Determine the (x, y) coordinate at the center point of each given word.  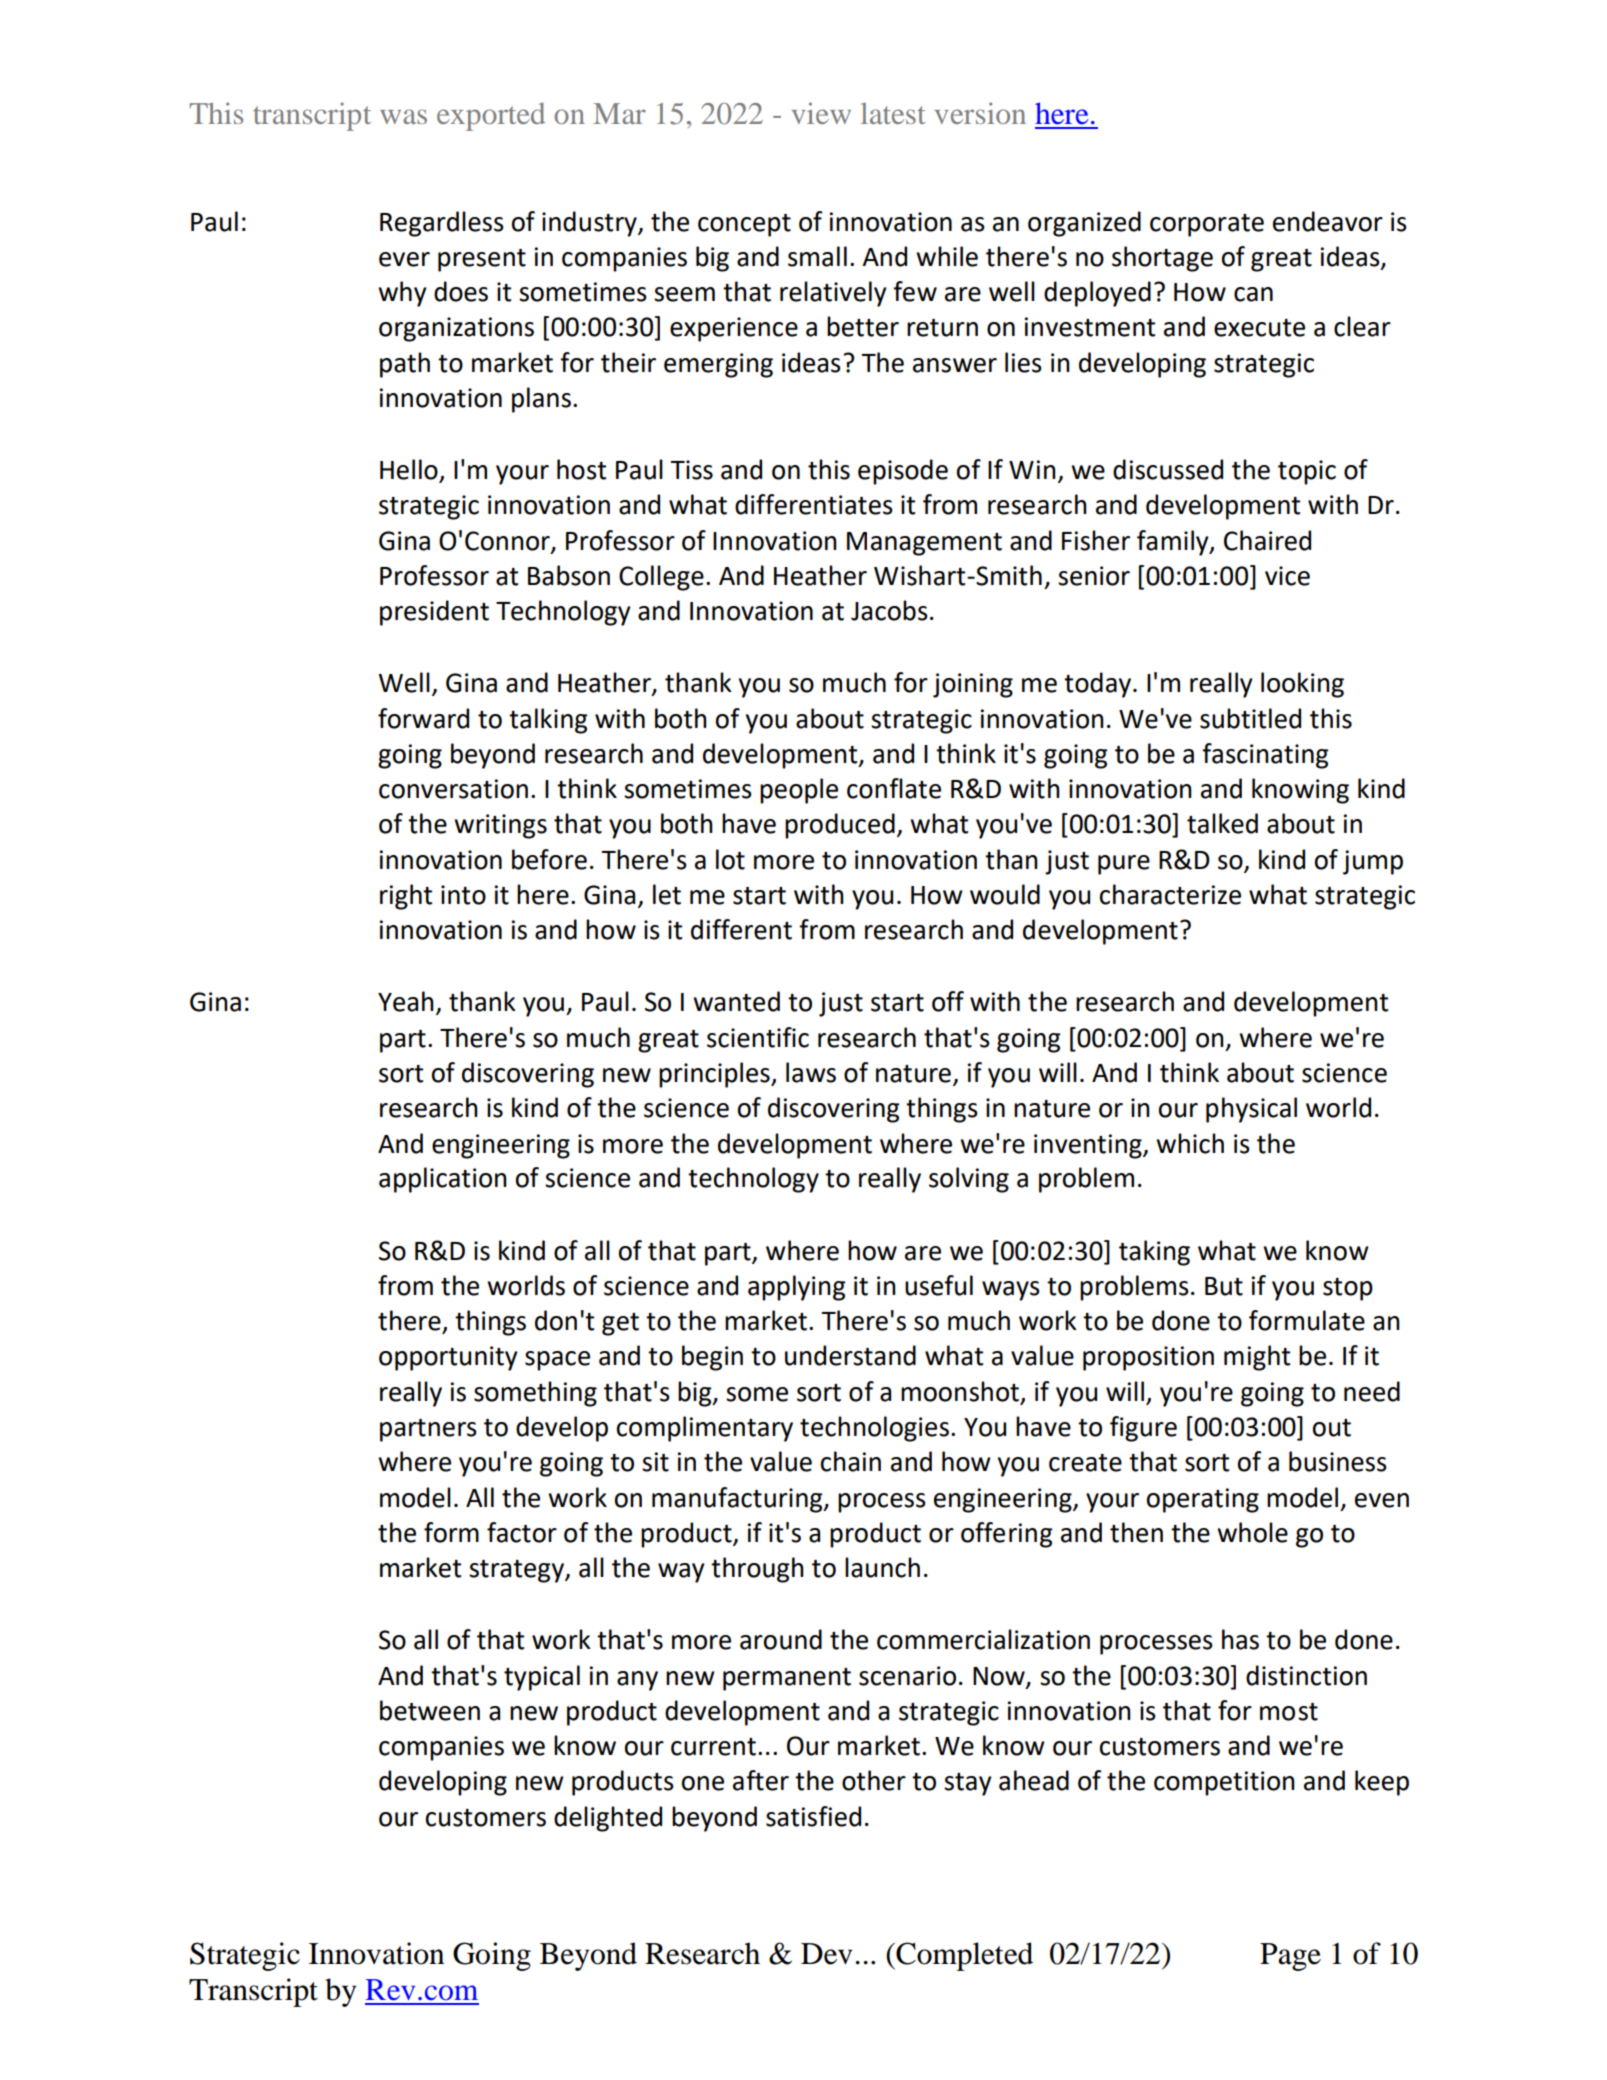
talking (548, 721)
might (1257, 1358)
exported (491, 117)
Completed (963, 1956)
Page (1290, 1957)
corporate (1207, 225)
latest (893, 113)
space (557, 1361)
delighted (608, 1819)
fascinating (1265, 756)
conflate (894, 788)
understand (850, 1355)
